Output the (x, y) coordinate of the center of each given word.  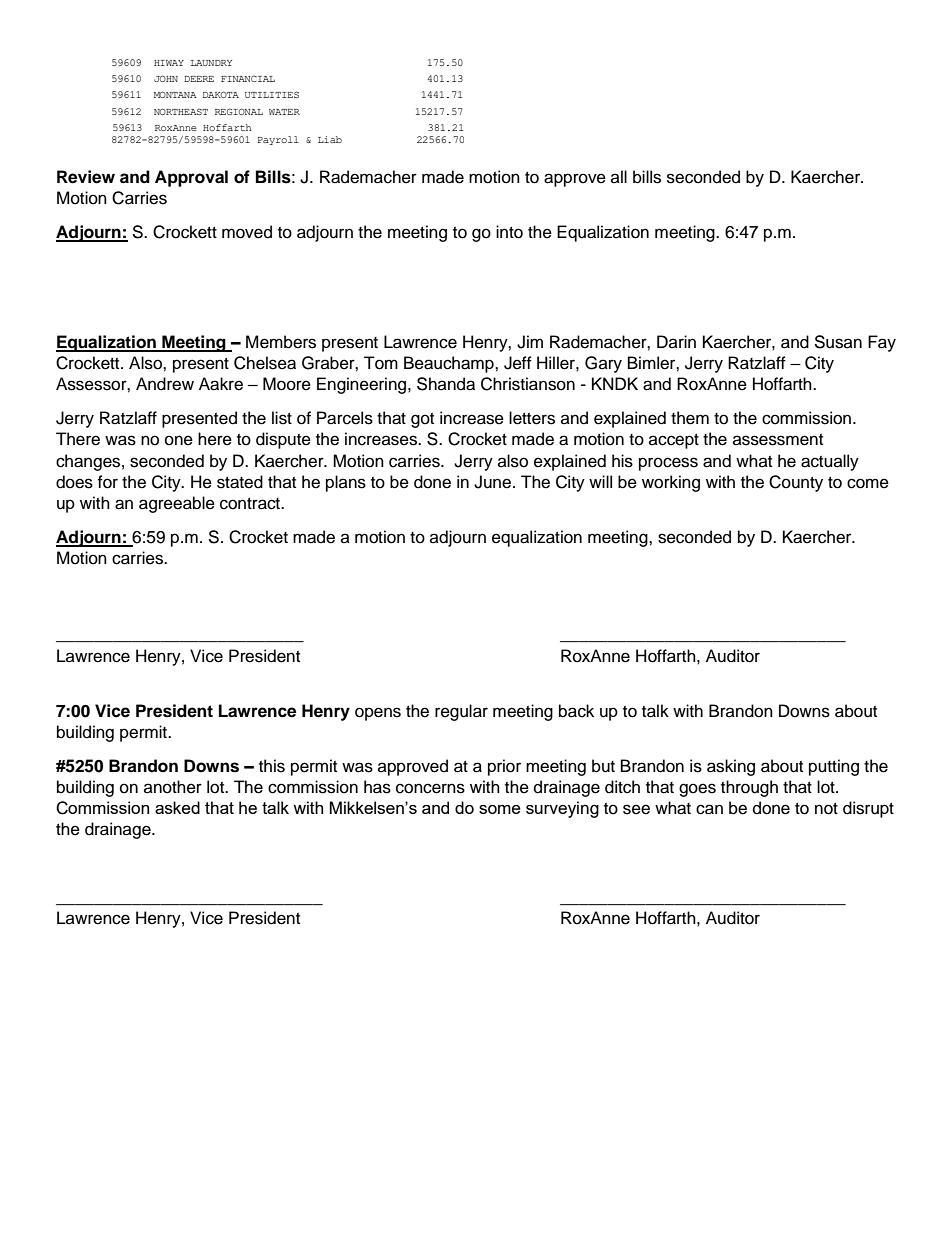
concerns (430, 788)
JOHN (166, 78)
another (173, 787)
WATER (284, 112)
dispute (283, 440)
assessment (778, 440)
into (509, 232)
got (422, 420)
